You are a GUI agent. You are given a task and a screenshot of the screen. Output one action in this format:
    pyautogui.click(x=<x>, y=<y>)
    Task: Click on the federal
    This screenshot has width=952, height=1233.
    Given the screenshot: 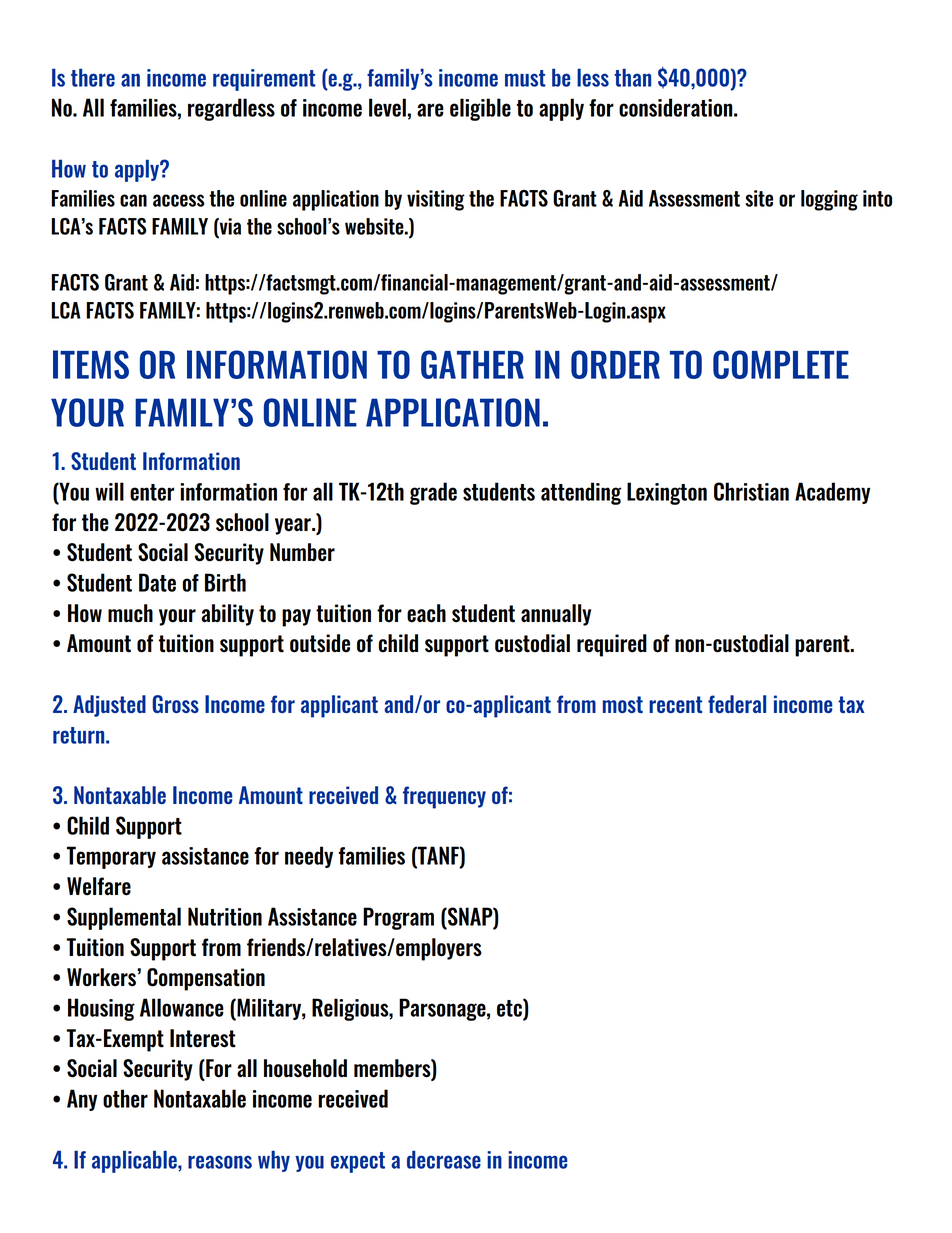 What is the action you would take?
    pyautogui.click(x=737, y=704)
